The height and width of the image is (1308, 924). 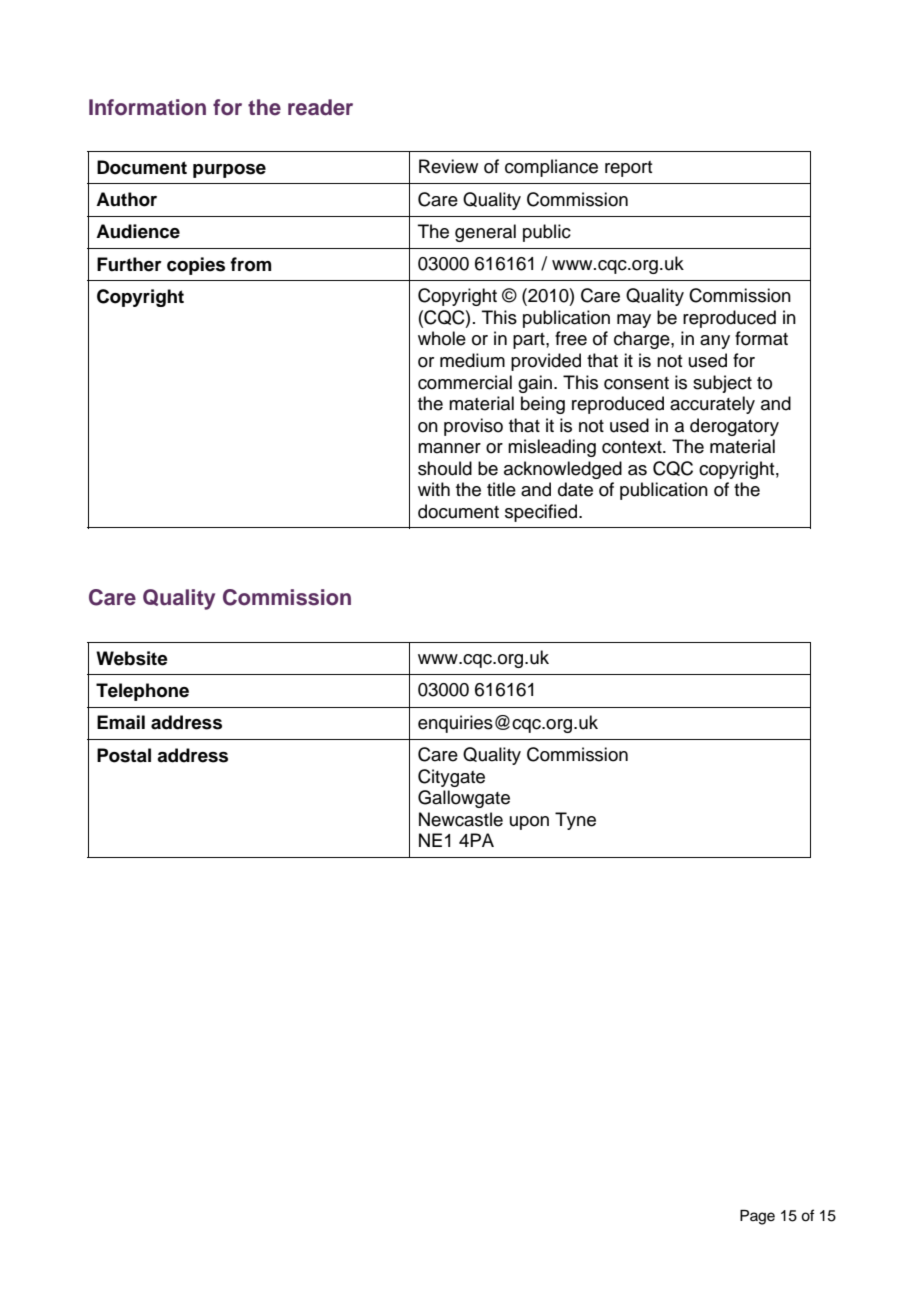 I want to click on Email, so click(x=121, y=722).
